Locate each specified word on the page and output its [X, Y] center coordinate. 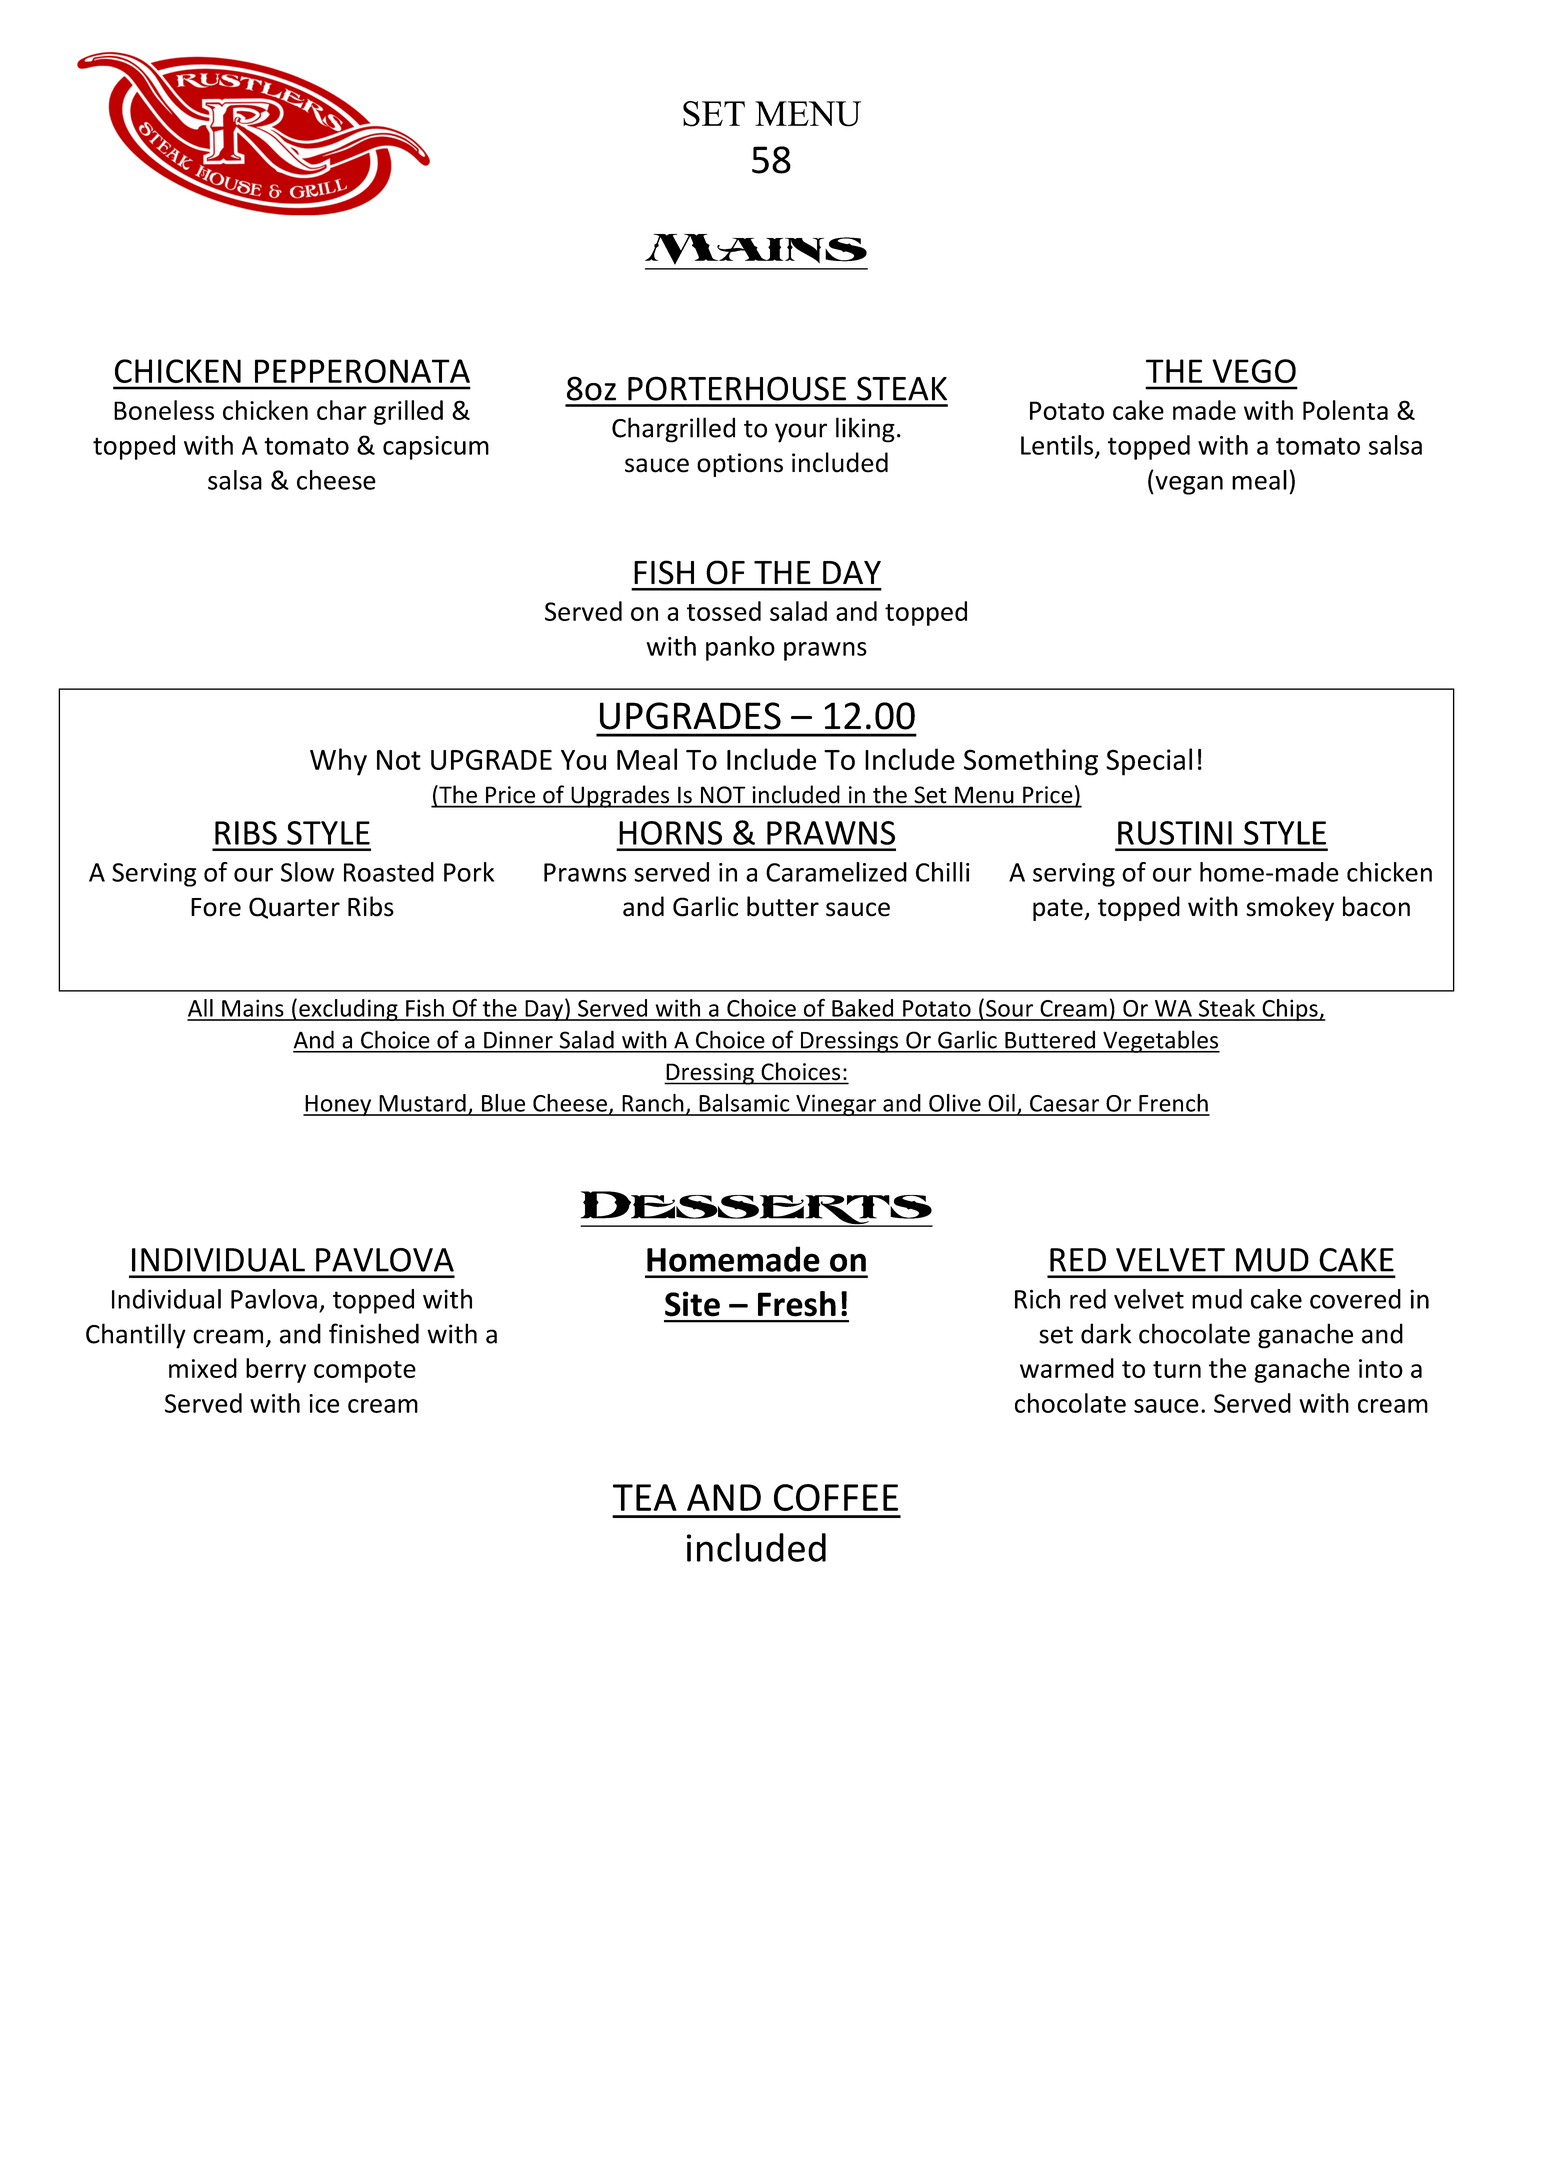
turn [1177, 1369]
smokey [1290, 908]
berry [276, 1370]
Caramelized [836, 872]
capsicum [436, 448]
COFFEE [836, 1497]
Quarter [294, 908]
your [801, 433]
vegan [1188, 485]
